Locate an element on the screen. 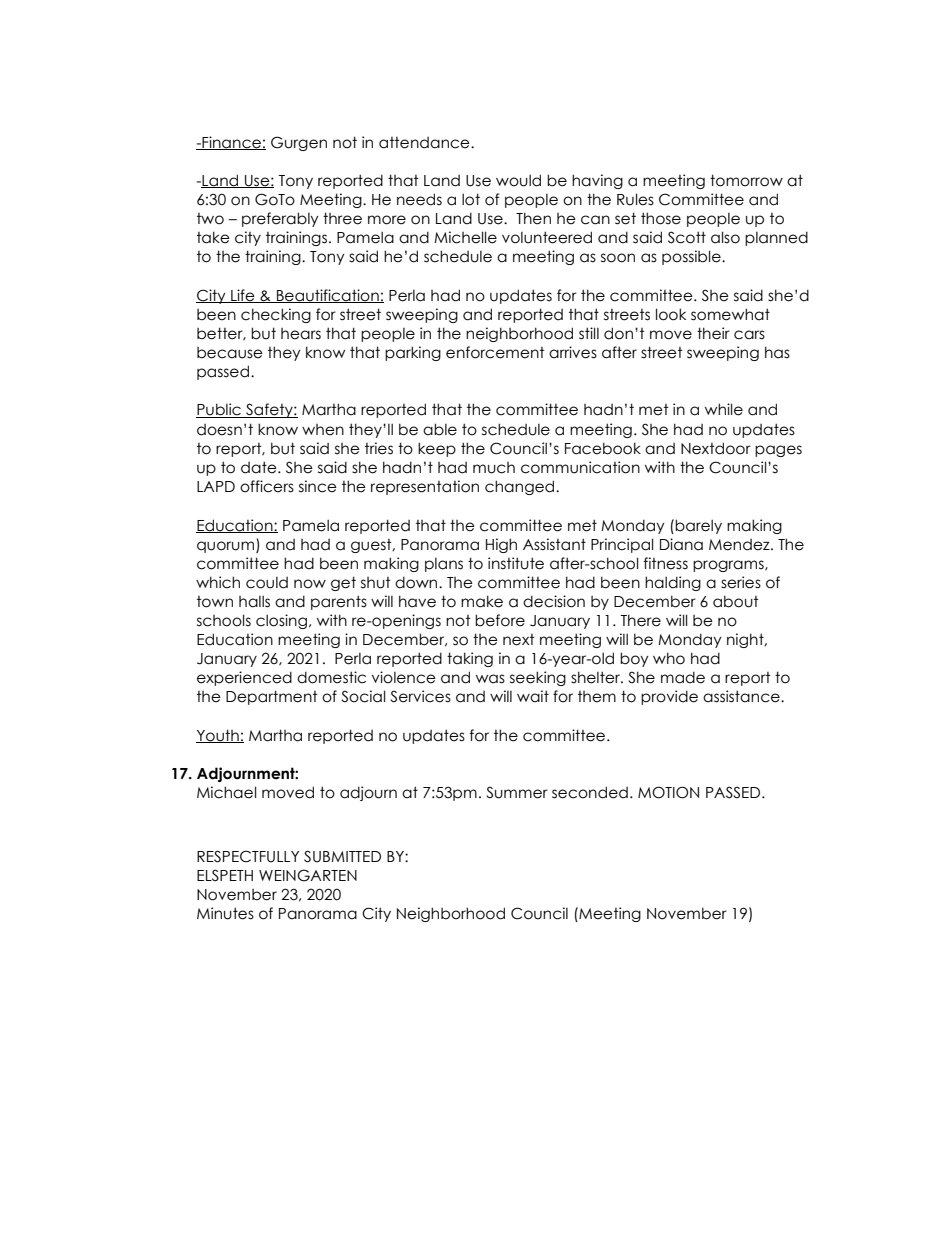  preferably is located at coordinates (280, 219).
